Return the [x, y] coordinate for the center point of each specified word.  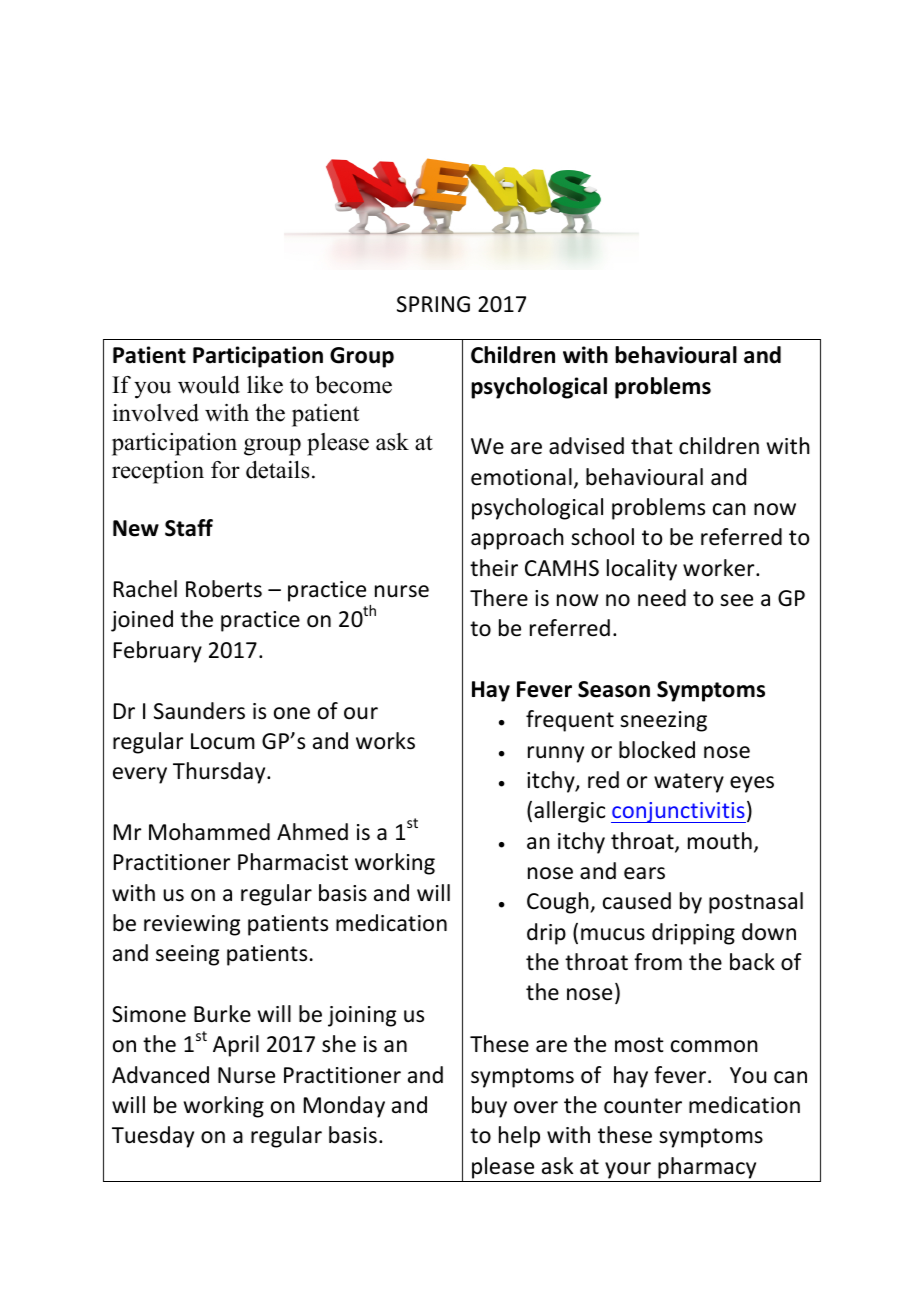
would [209, 385]
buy [489, 1107]
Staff [189, 528]
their [494, 568]
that [652, 446]
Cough [559, 903]
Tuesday [153, 1137]
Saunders [199, 711]
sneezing [663, 721]
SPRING [433, 304]
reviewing [192, 925]
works [385, 741]
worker [720, 568]
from [658, 962]
